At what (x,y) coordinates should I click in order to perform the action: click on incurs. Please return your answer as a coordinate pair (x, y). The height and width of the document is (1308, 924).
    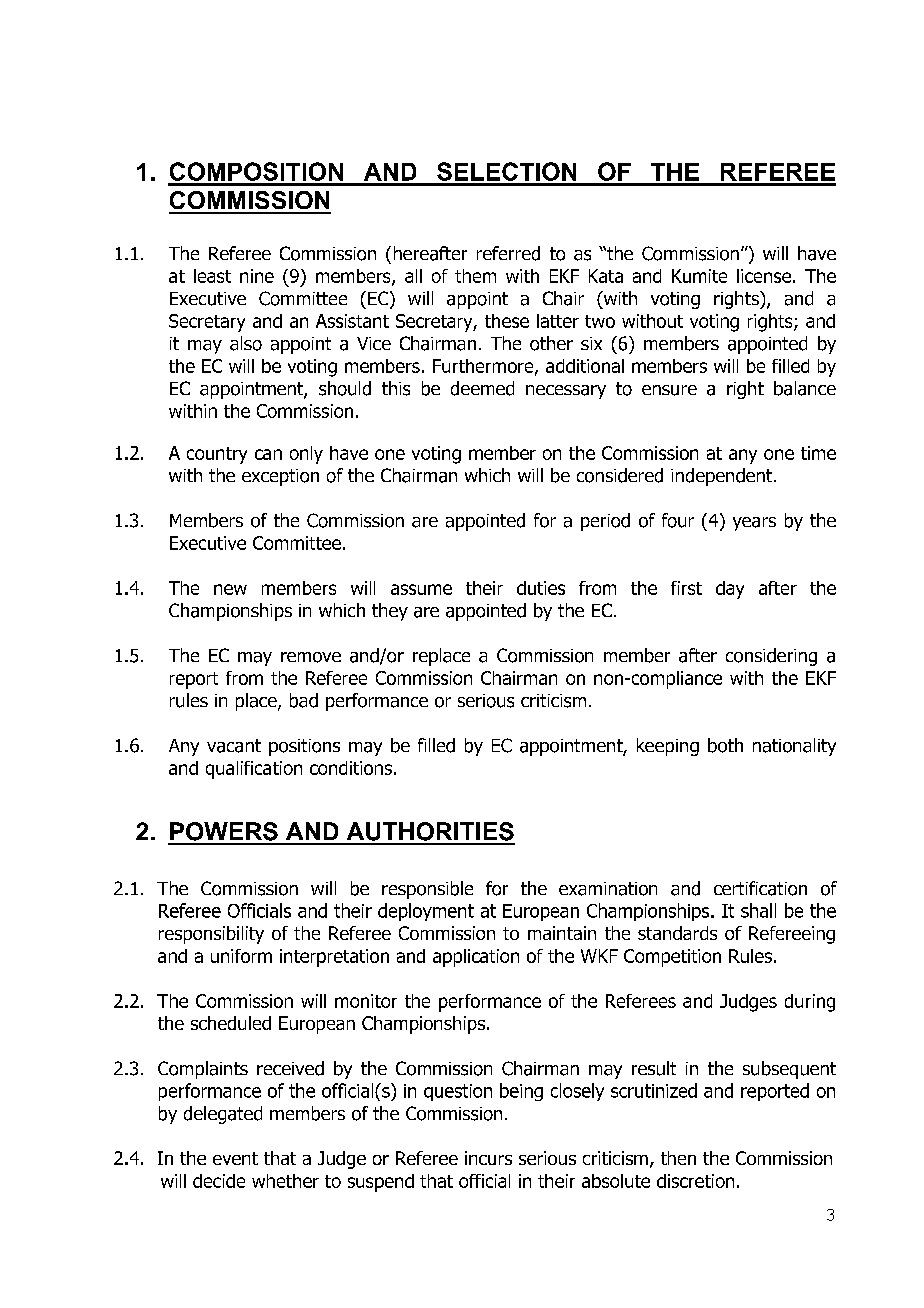
    Looking at the image, I should click on (488, 1158).
